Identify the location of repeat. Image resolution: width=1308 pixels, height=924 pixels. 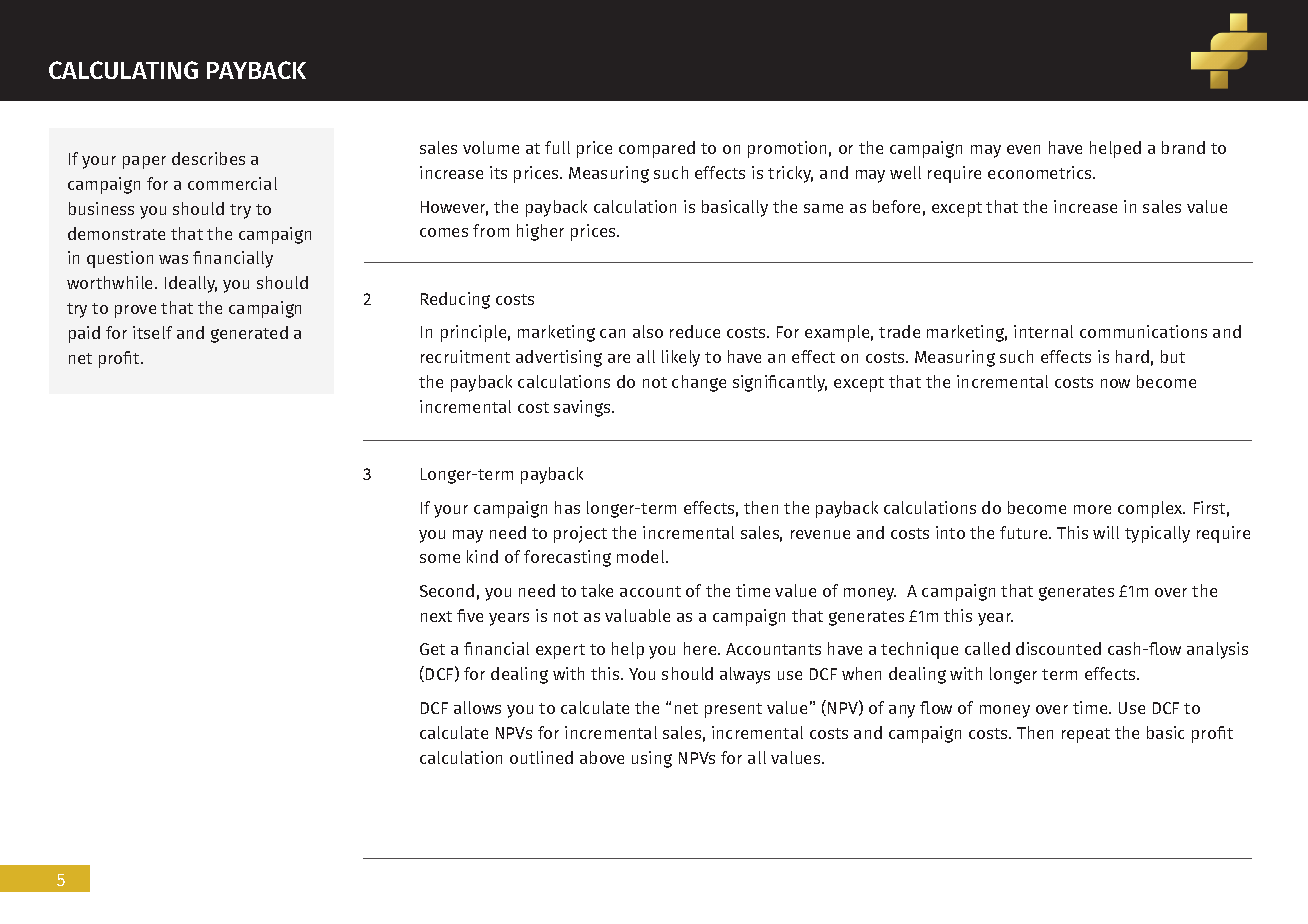
(1086, 735).
